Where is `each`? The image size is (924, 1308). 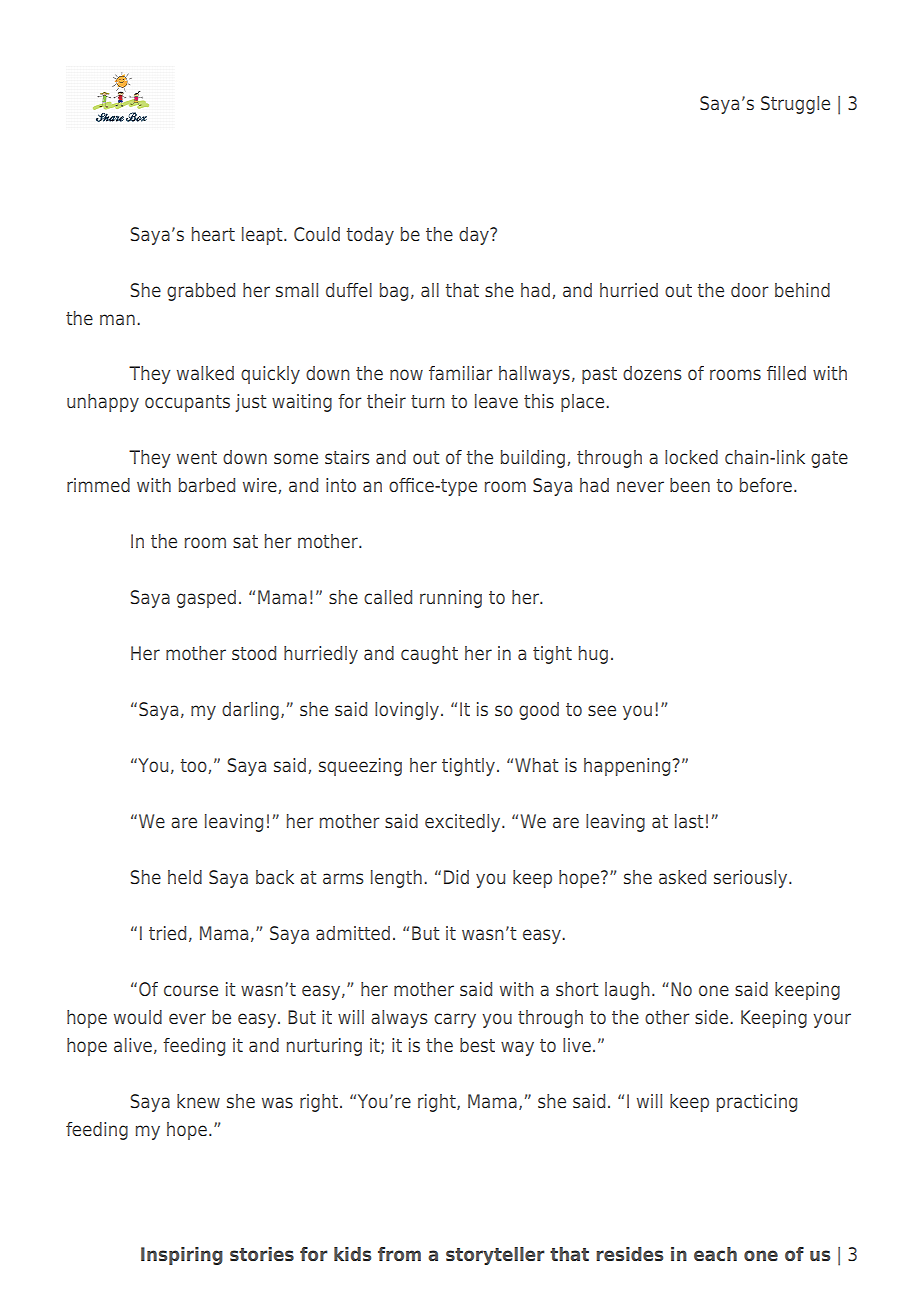 each is located at coordinates (715, 1254).
